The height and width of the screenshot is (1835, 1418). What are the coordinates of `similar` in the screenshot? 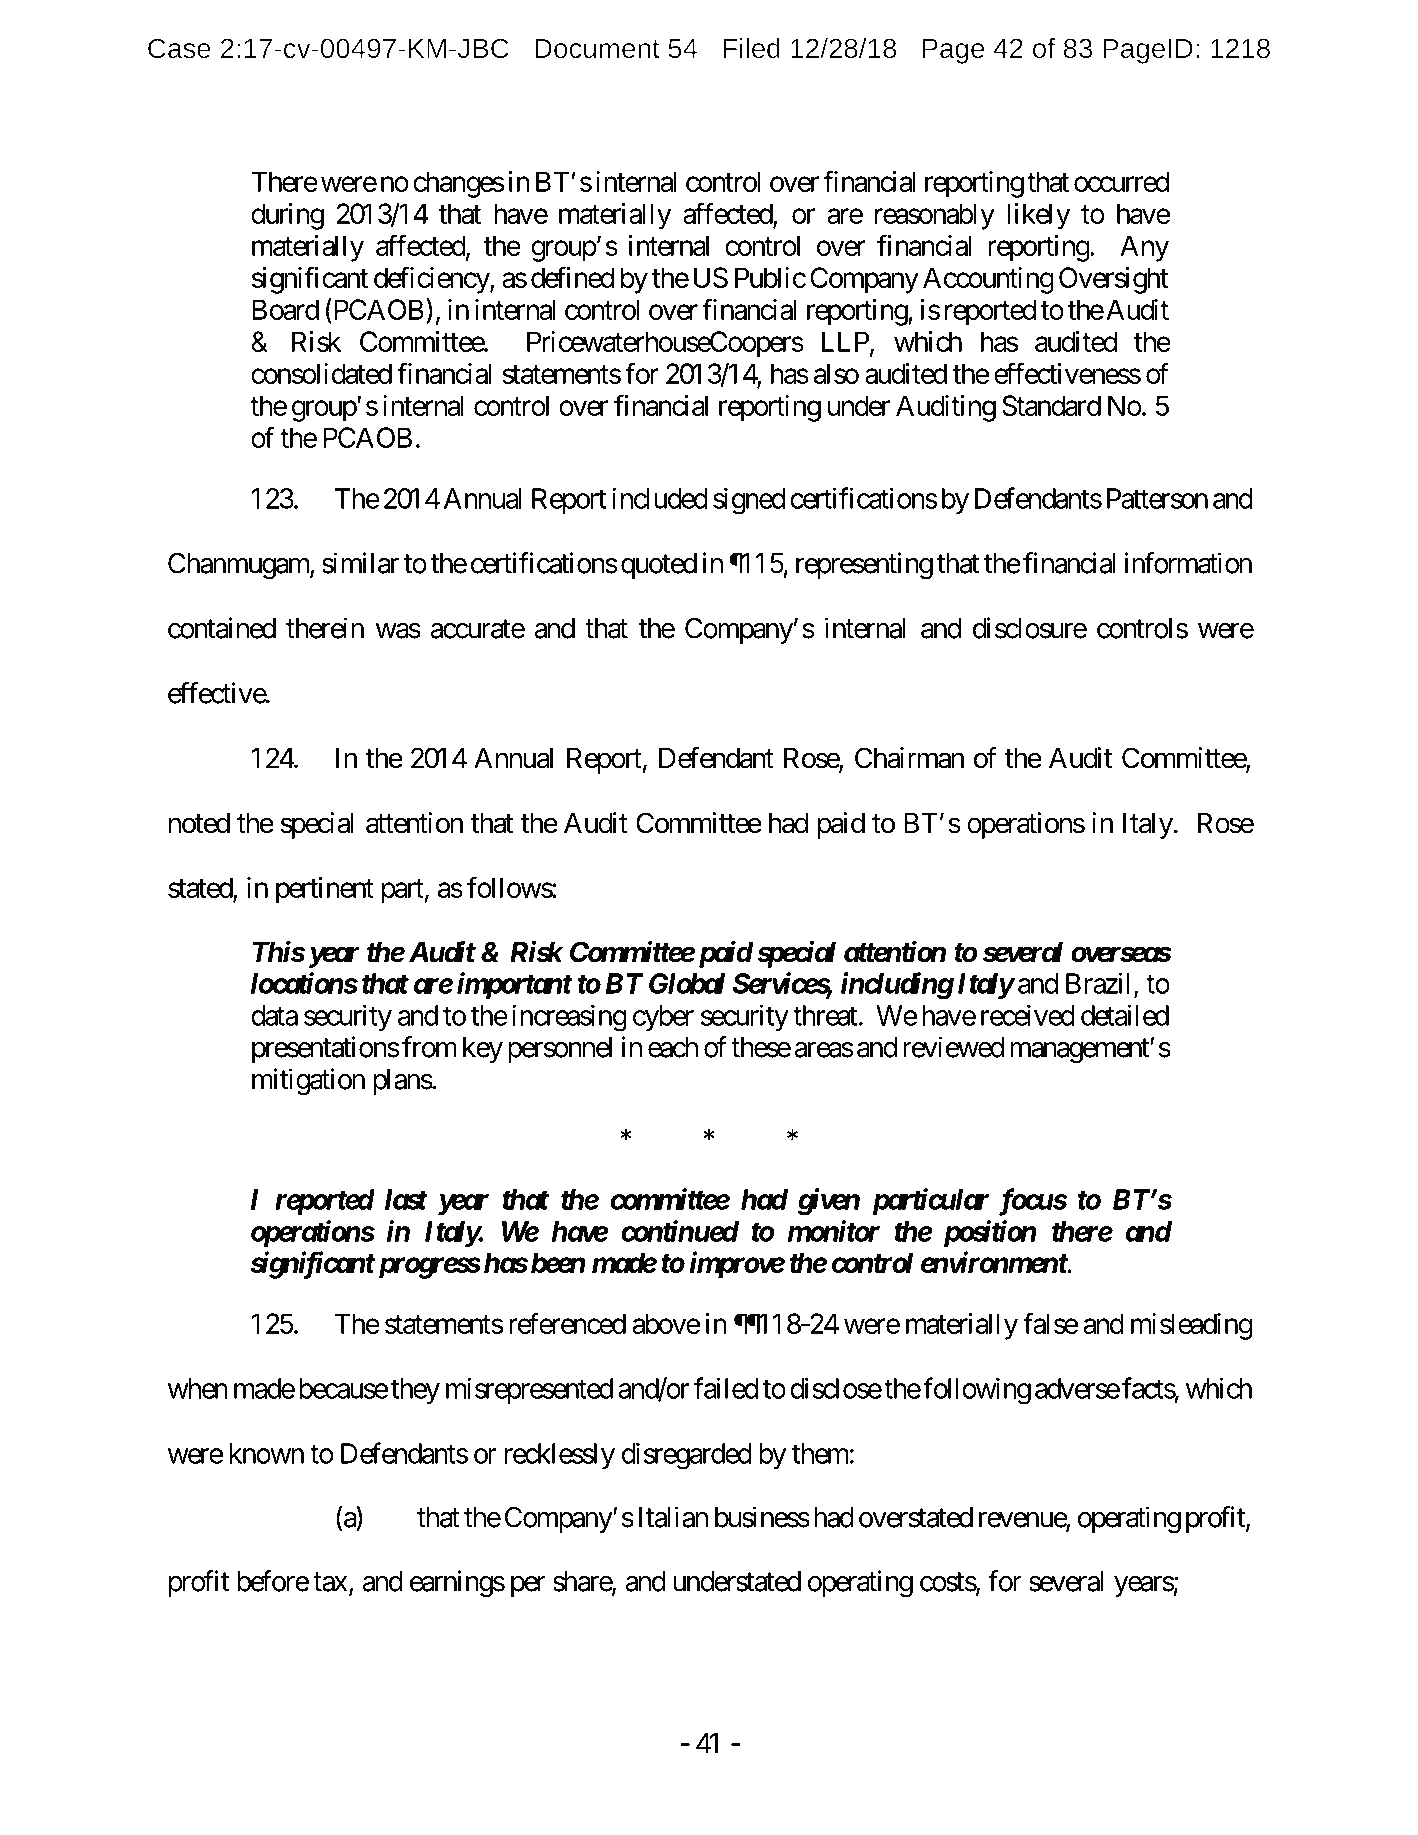 It's located at (360, 563).
